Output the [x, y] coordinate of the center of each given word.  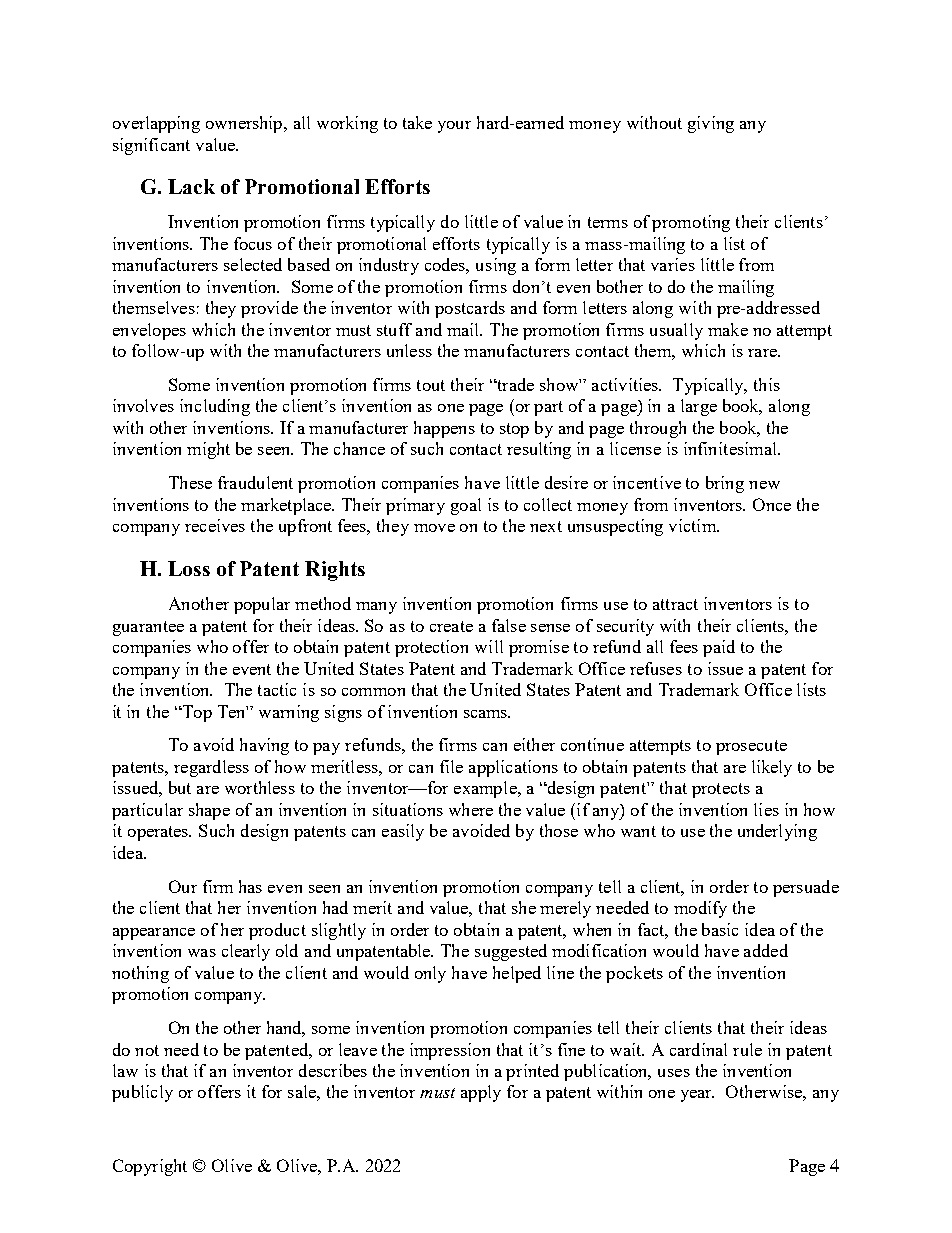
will [489, 646]
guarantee [148, 628]
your [454, 127]
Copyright [150, 1167]
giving [711, 124]
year [697, 1096]
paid [719, 648]
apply [481, 1093]
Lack [191, 186]
